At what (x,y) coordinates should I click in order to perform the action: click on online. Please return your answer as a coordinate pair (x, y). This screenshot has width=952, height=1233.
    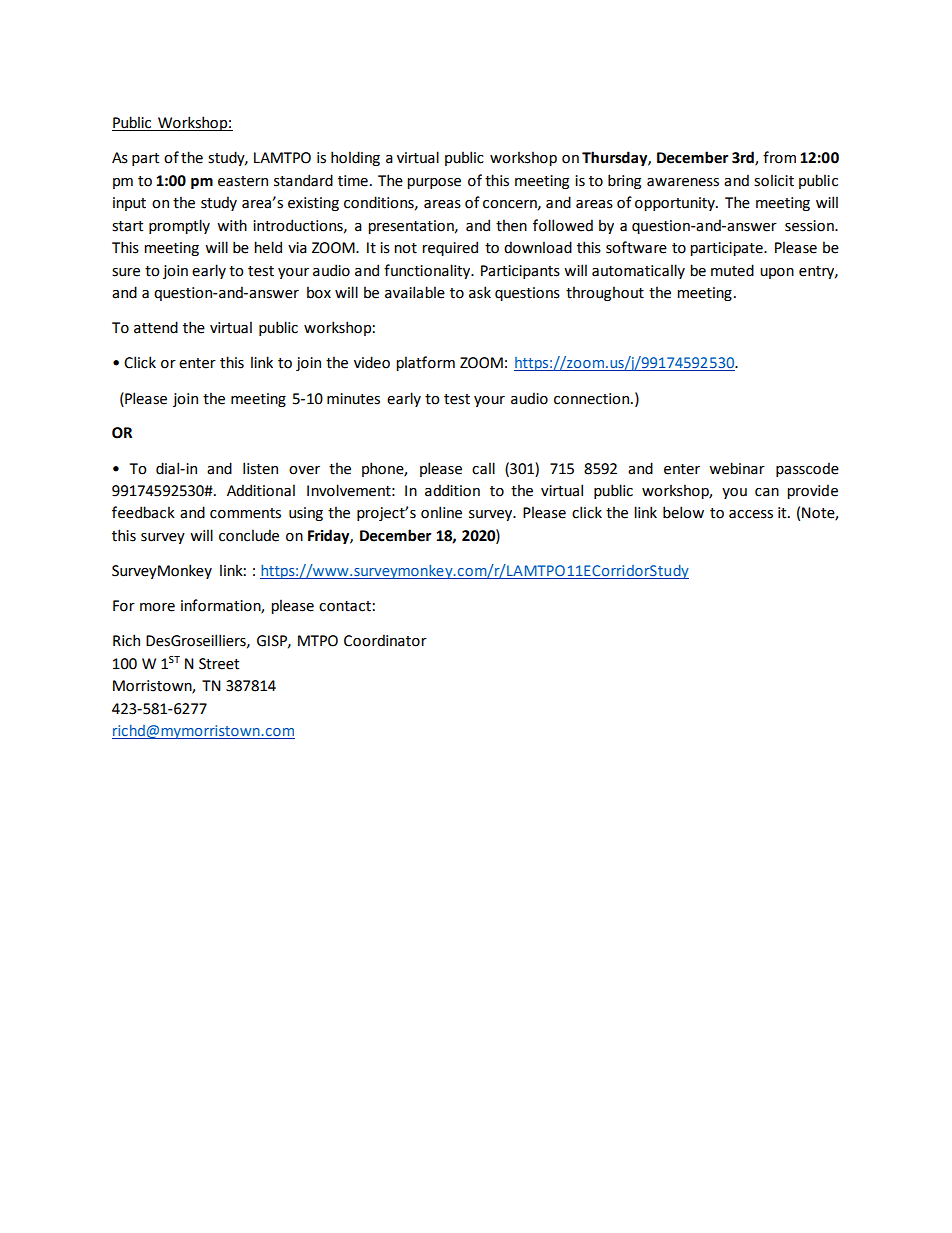
    Looking at the image, I should click on (441, 512).
